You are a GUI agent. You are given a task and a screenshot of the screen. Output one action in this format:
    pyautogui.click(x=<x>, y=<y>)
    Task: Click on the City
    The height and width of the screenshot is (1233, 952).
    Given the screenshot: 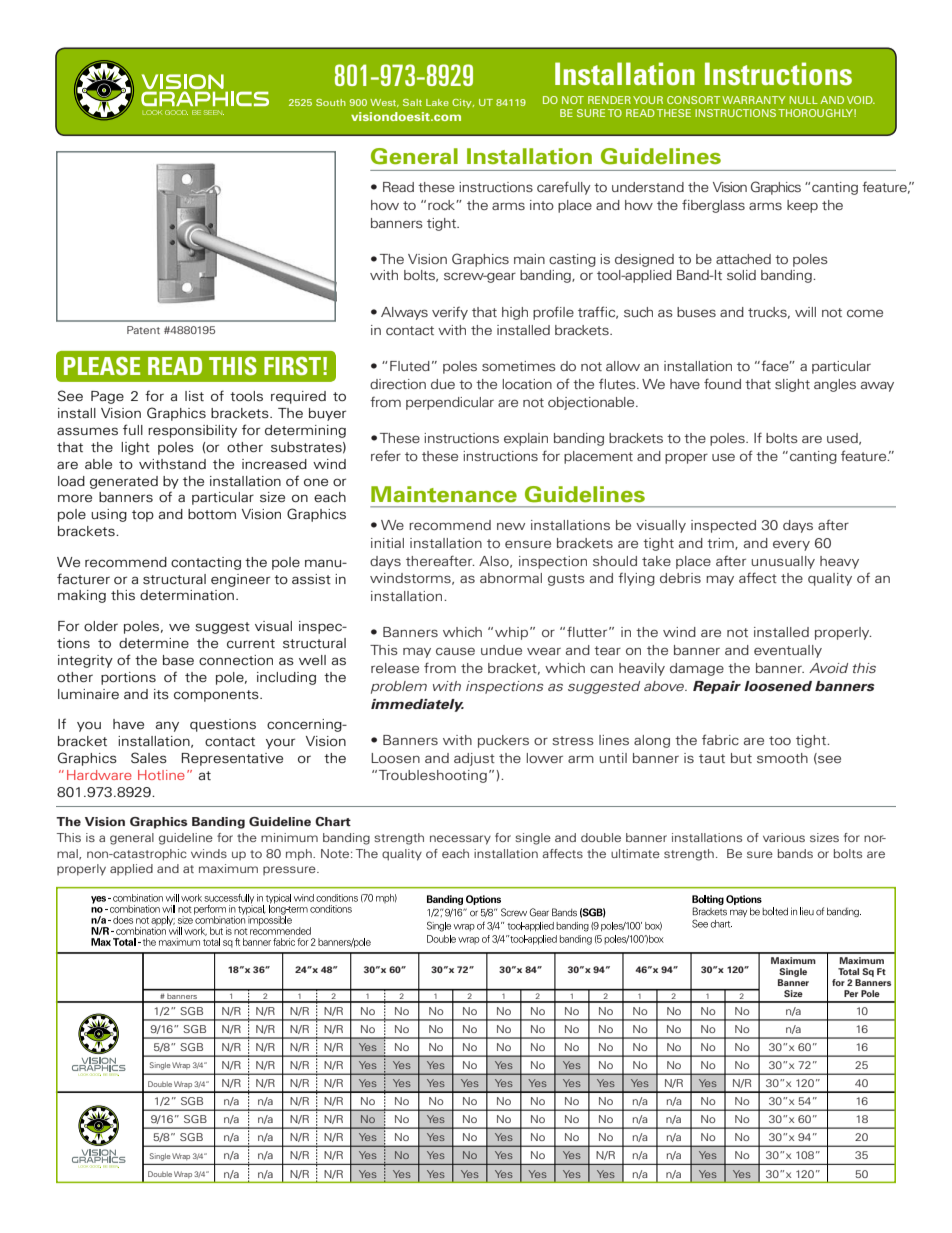 What is the action you would take?
    pyautogui.click(x=463, y=103)
